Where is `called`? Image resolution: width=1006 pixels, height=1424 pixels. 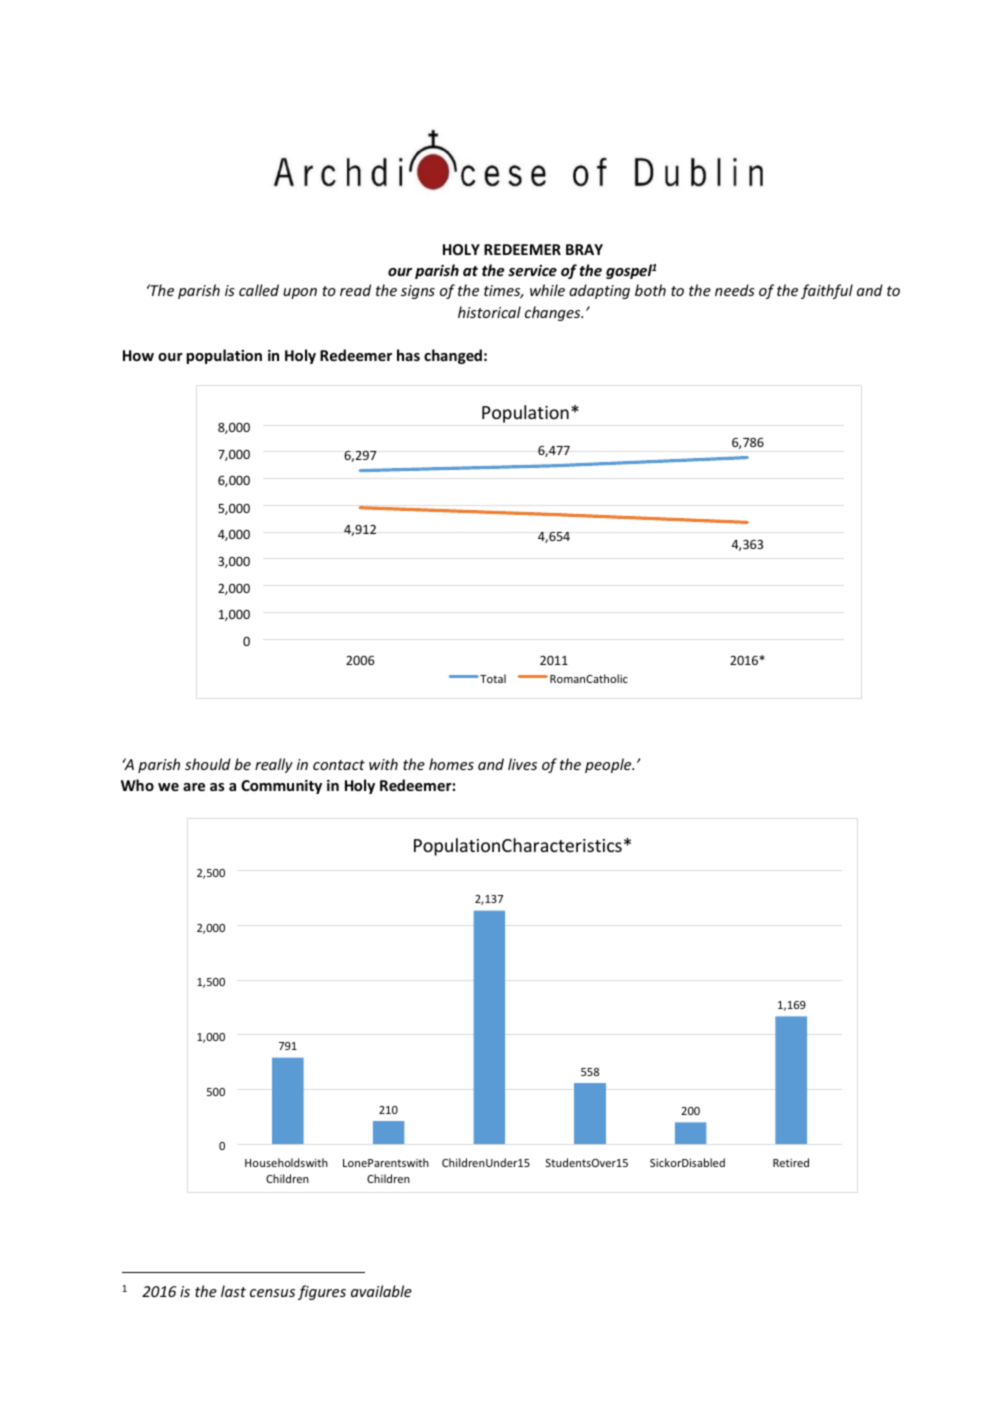
called is located at coordinates (259, 290).
